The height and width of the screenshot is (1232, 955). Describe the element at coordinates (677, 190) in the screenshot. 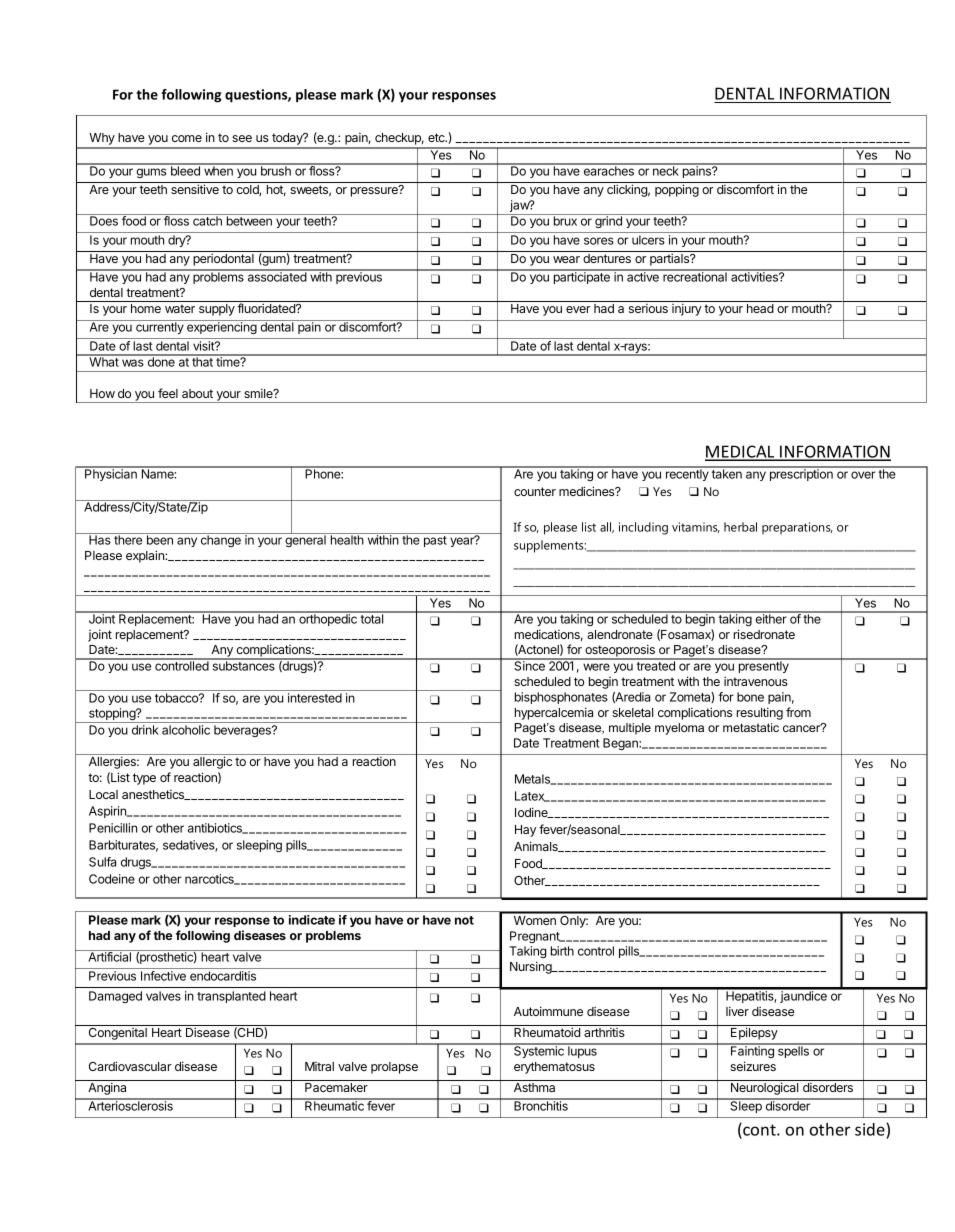

I see `popping` at that location.
